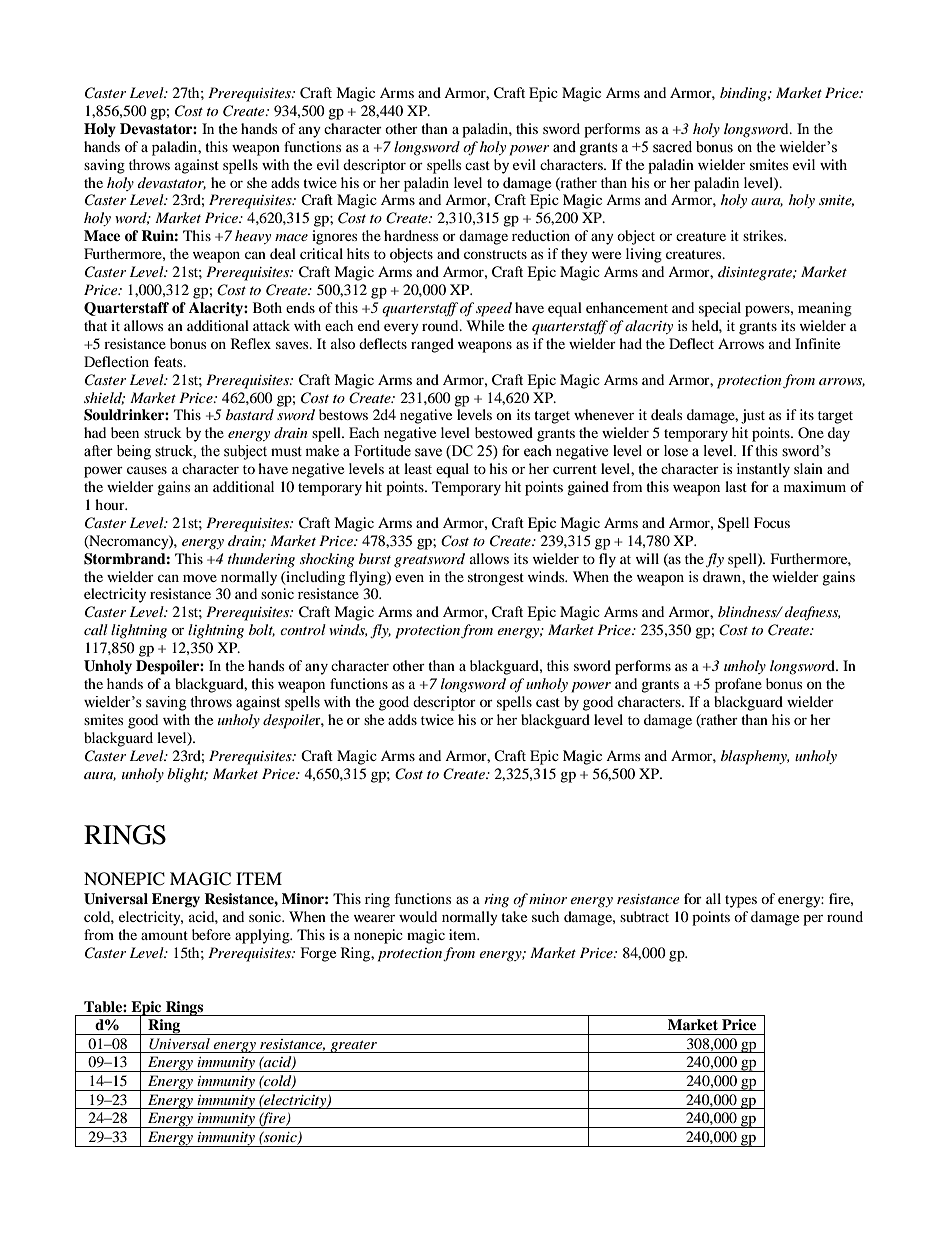  What do you see at coordinates (672, 147) in the screenshot?
I see `sacred` at bounding box center [672, 147].
